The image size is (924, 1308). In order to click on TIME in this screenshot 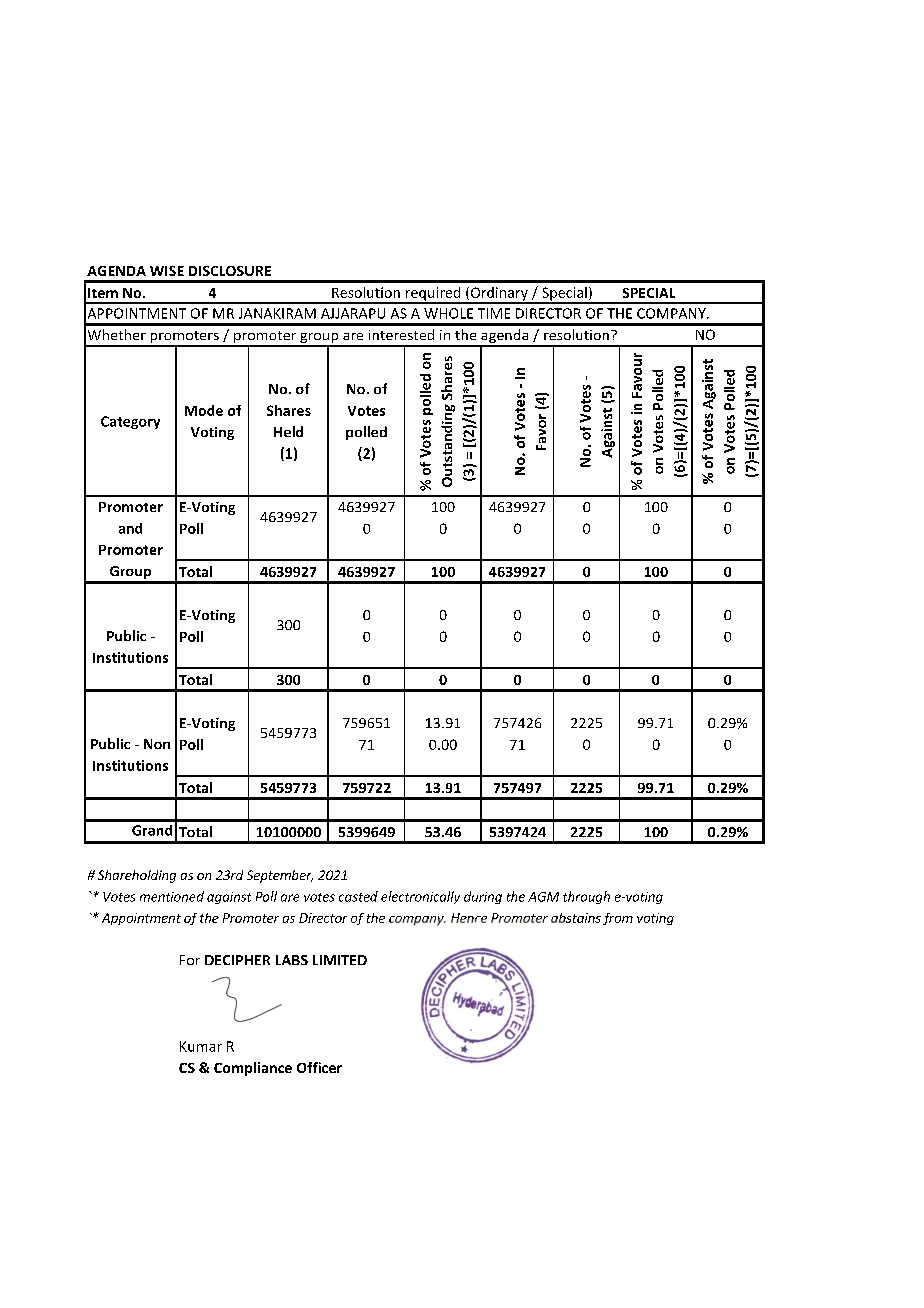, I will do `click(494, 313)`.
